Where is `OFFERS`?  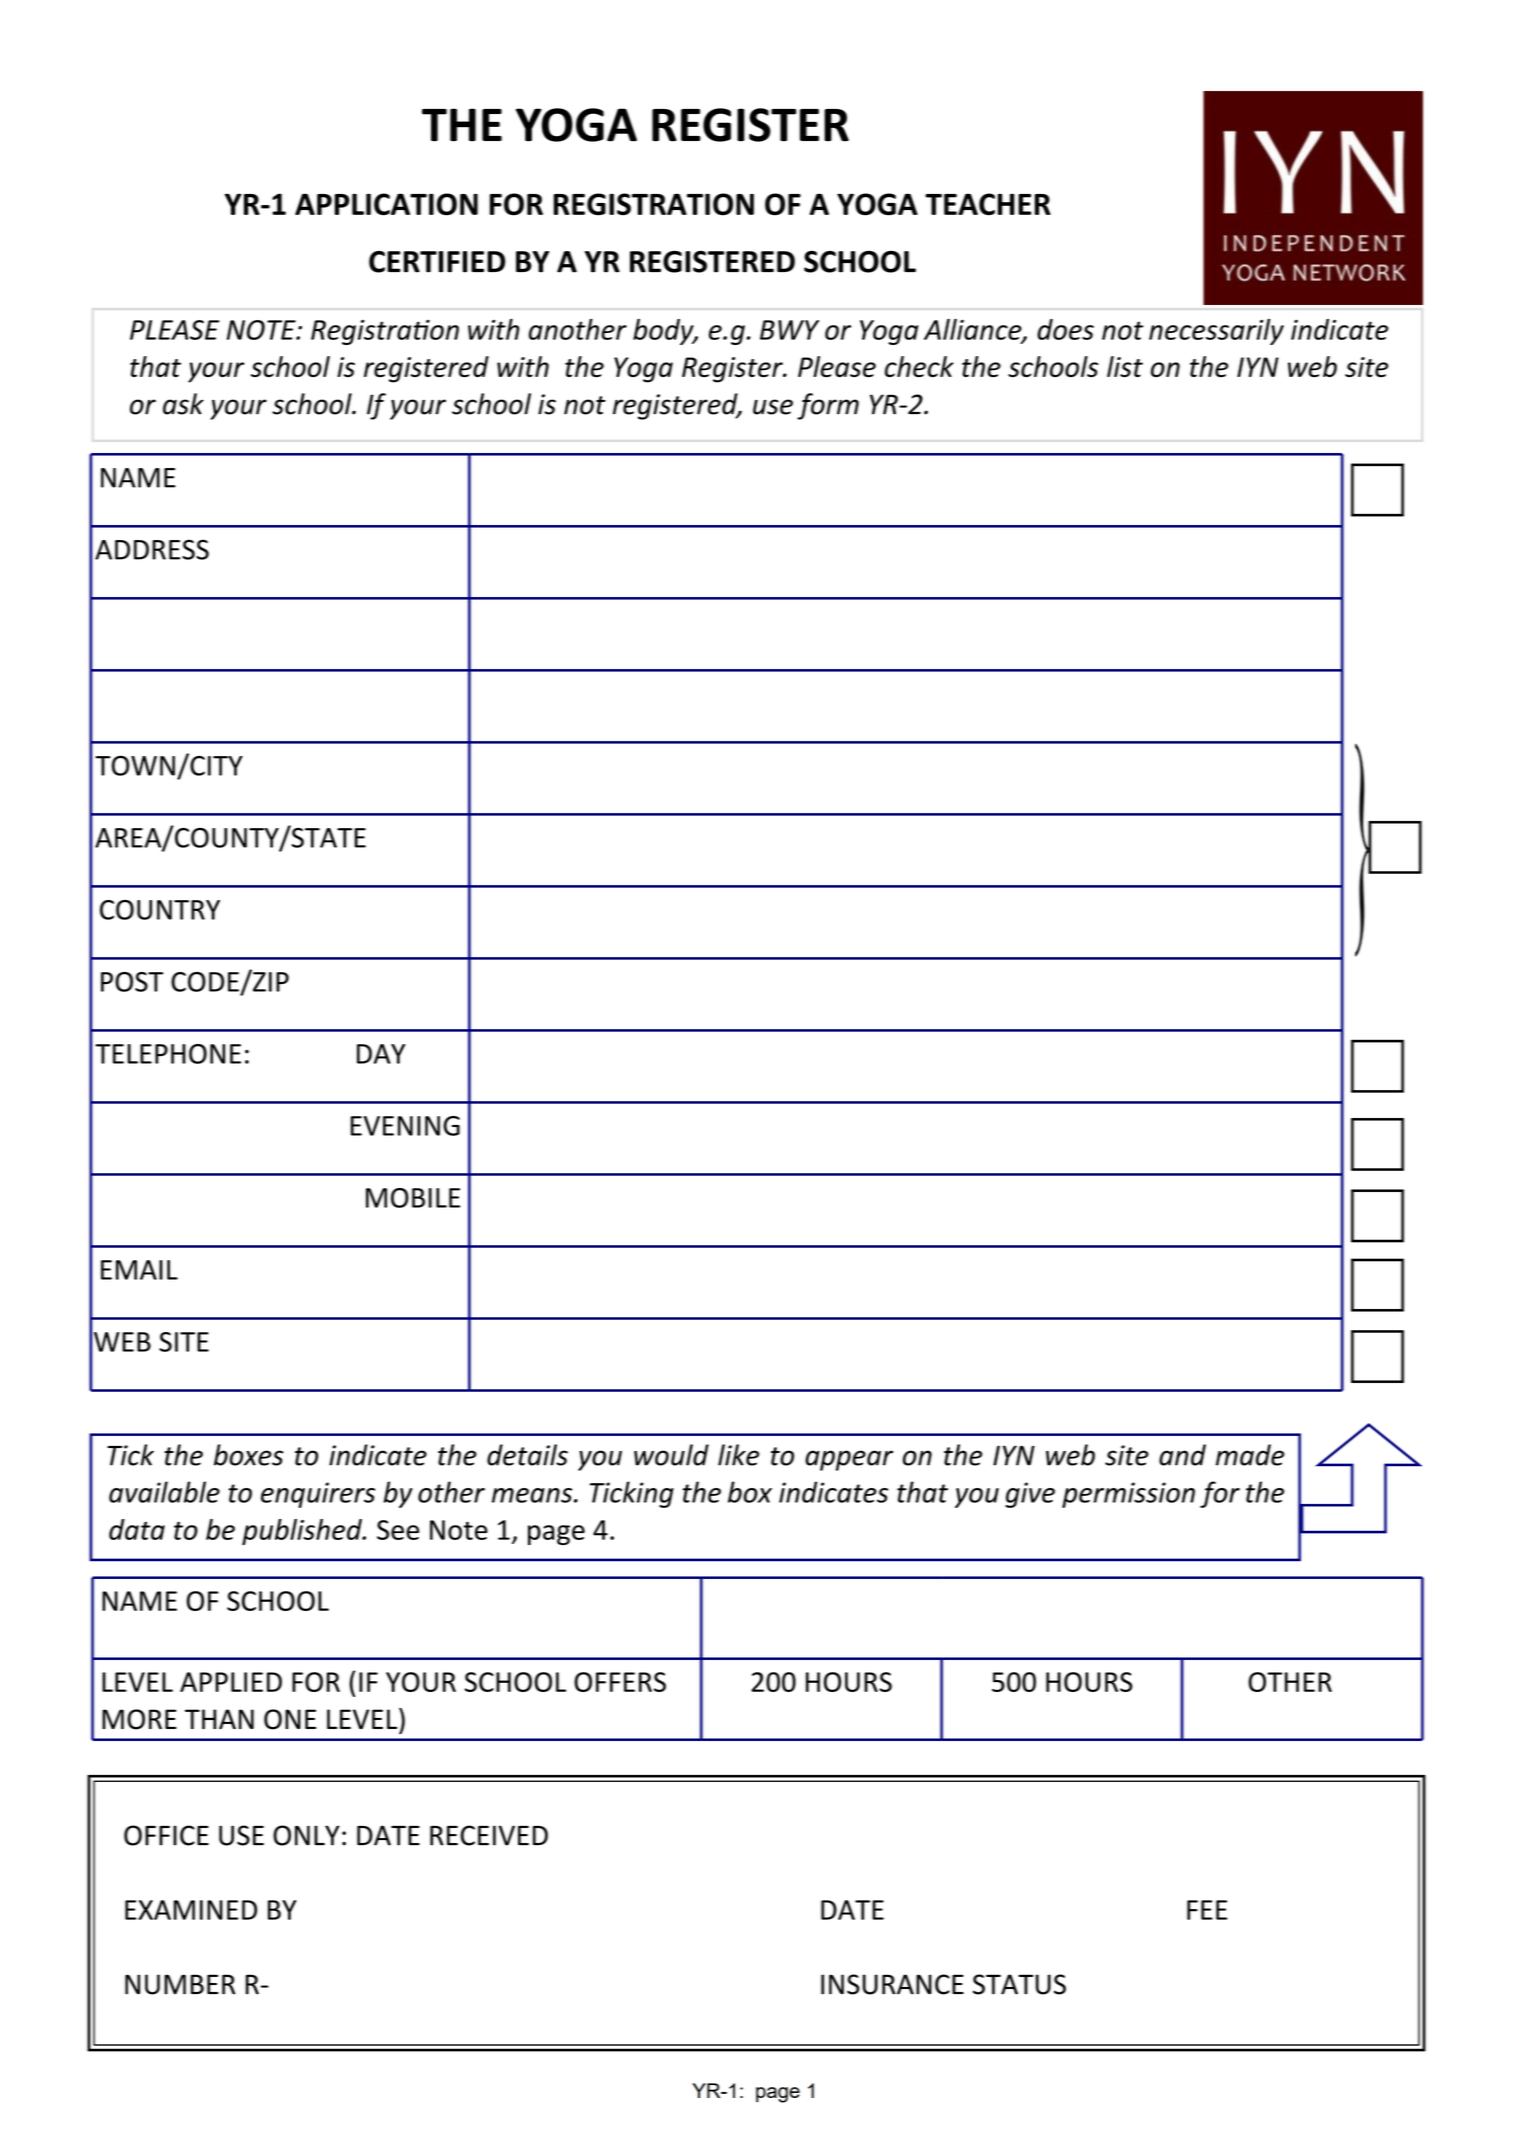 OFFERS is located at coordinates (620, 1682).
